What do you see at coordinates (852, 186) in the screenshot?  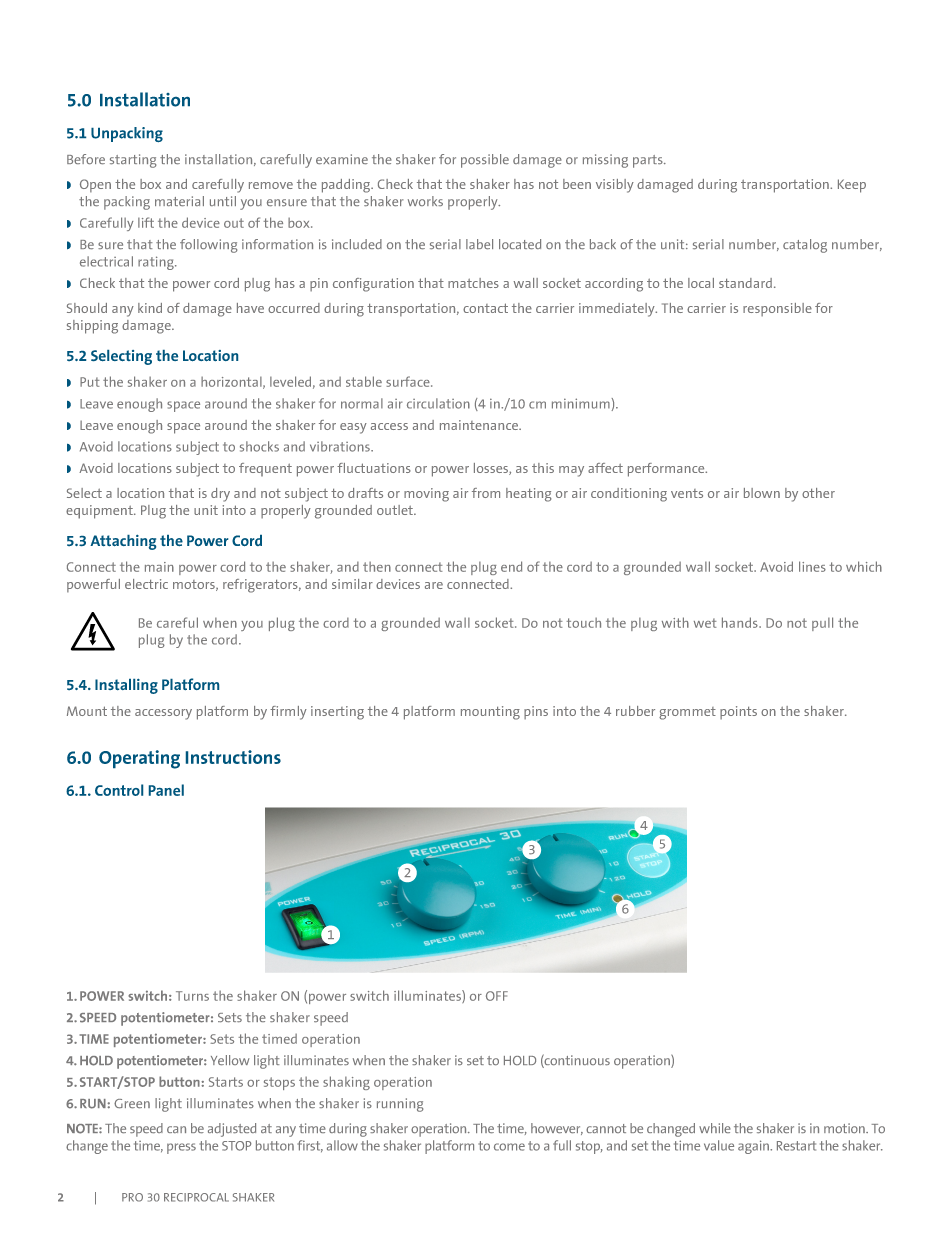 I see `Keep` at bounding box center [852, 186].
